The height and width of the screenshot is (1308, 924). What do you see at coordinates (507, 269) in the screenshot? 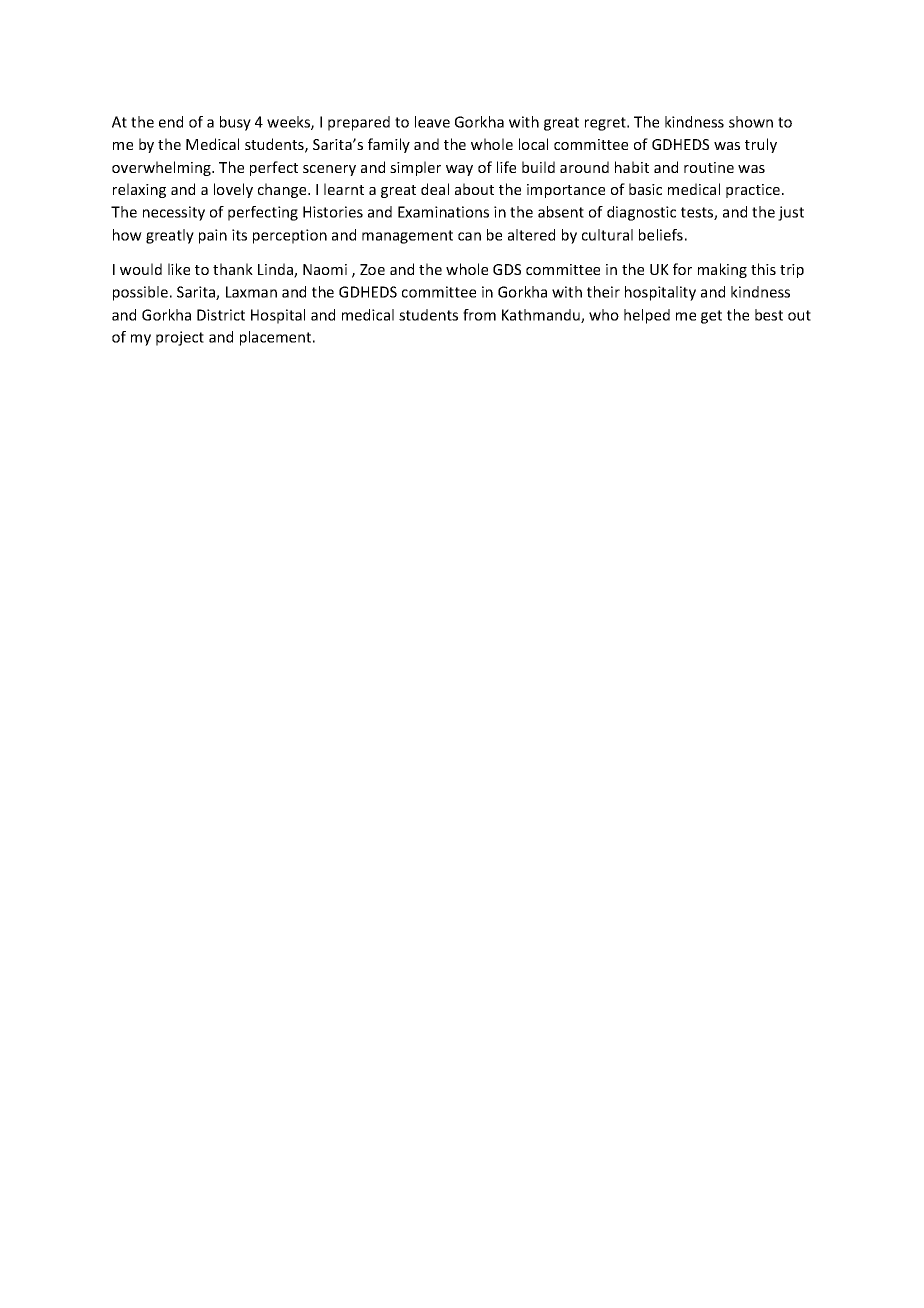
I see `GDS` at bounding box center [507, 269].
